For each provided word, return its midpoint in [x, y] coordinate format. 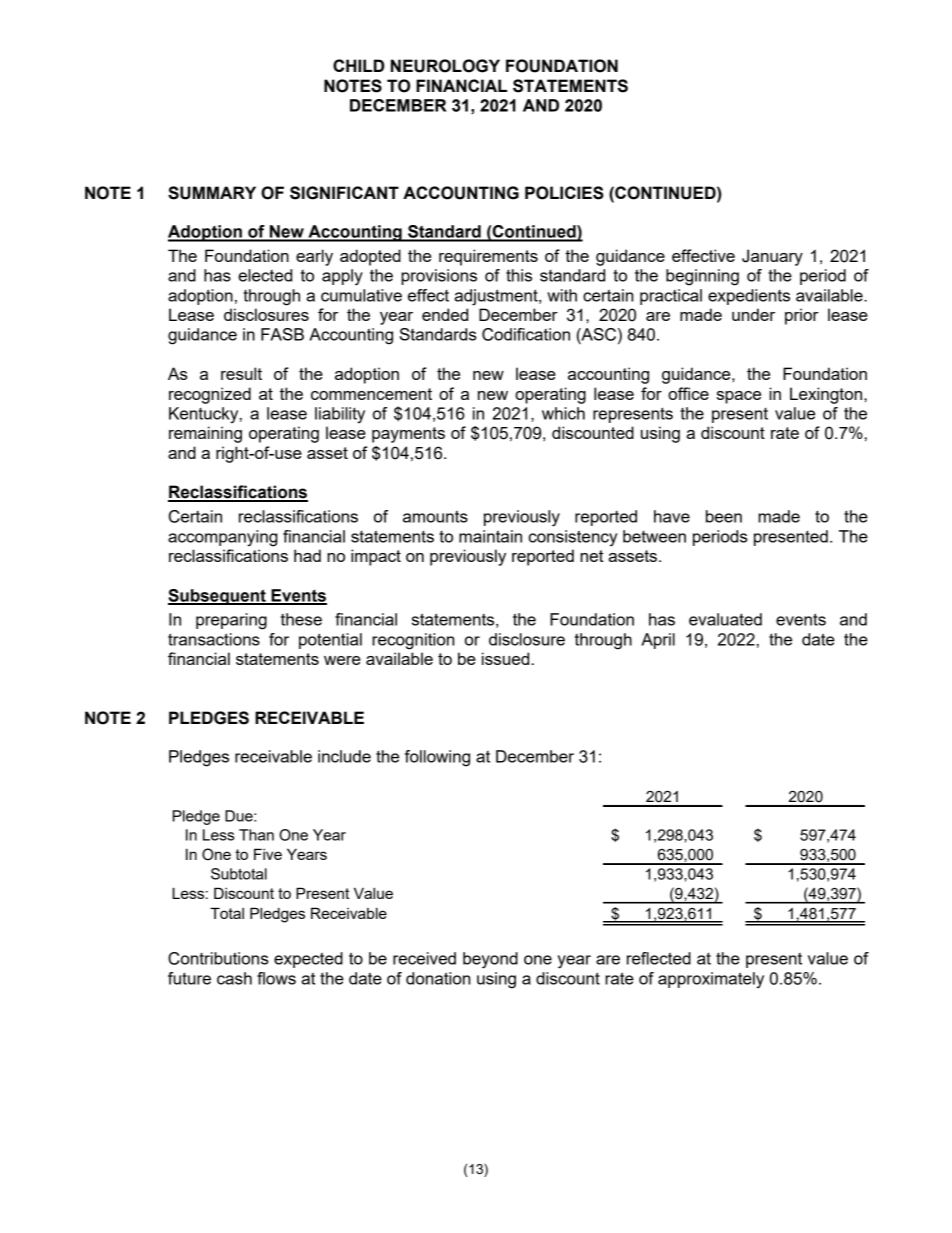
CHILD [358, 65]
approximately [711, 980]
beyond [490, 960]
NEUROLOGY [445, 66]
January [772, 257]
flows [276, 978]
